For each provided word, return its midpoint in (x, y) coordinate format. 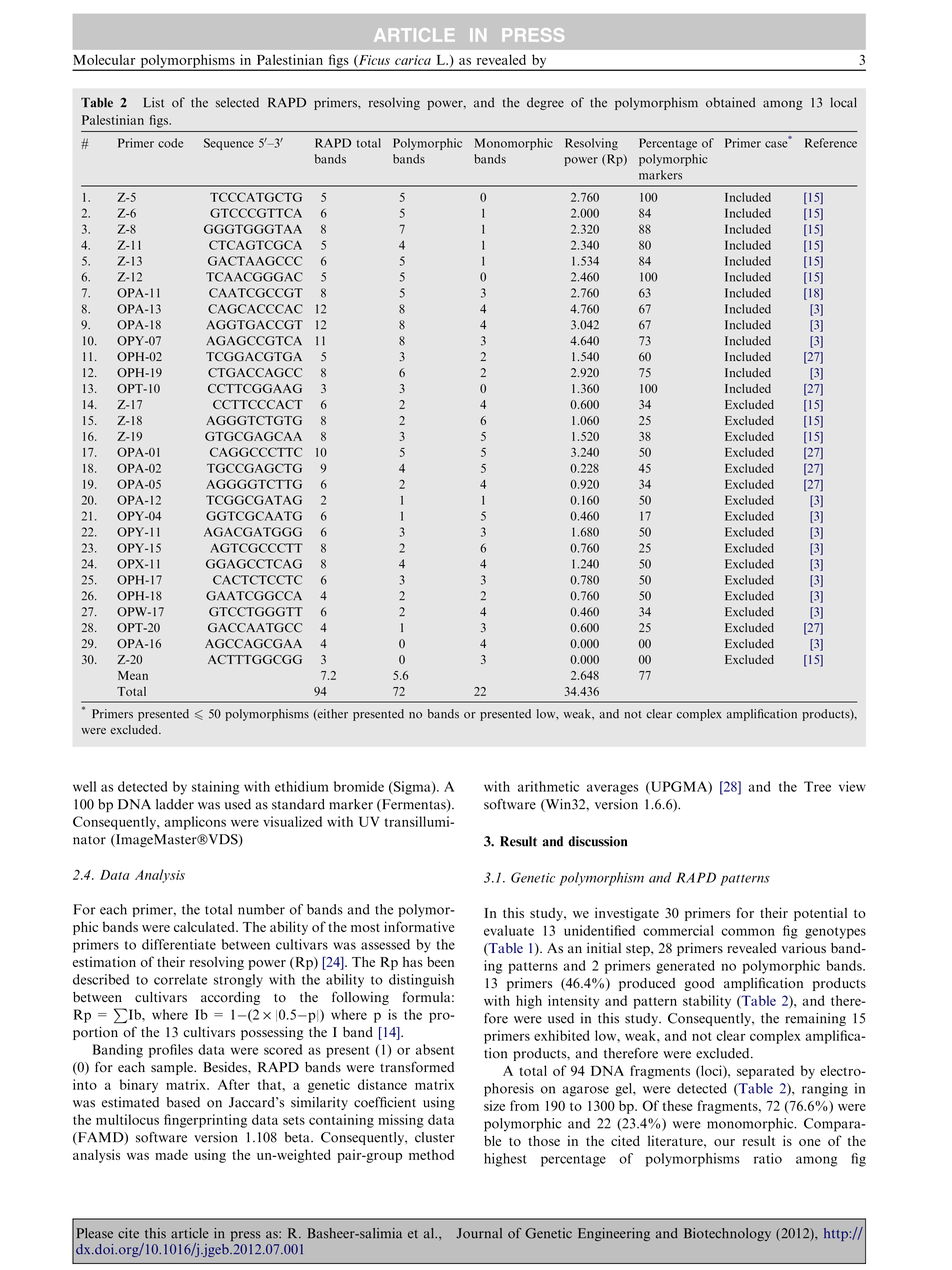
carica (413, 60)
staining (215, 788)
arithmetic (548, 786)
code (170, 143)
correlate (180, 979)
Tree (817, 786)
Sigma (412, 788)
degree (545, 103)
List (154, 102)
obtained (730, 102)
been (440, 961)
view (852, 786)
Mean (133, 675)
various (804, 948)
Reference (831, 143)
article (190, 1233)
